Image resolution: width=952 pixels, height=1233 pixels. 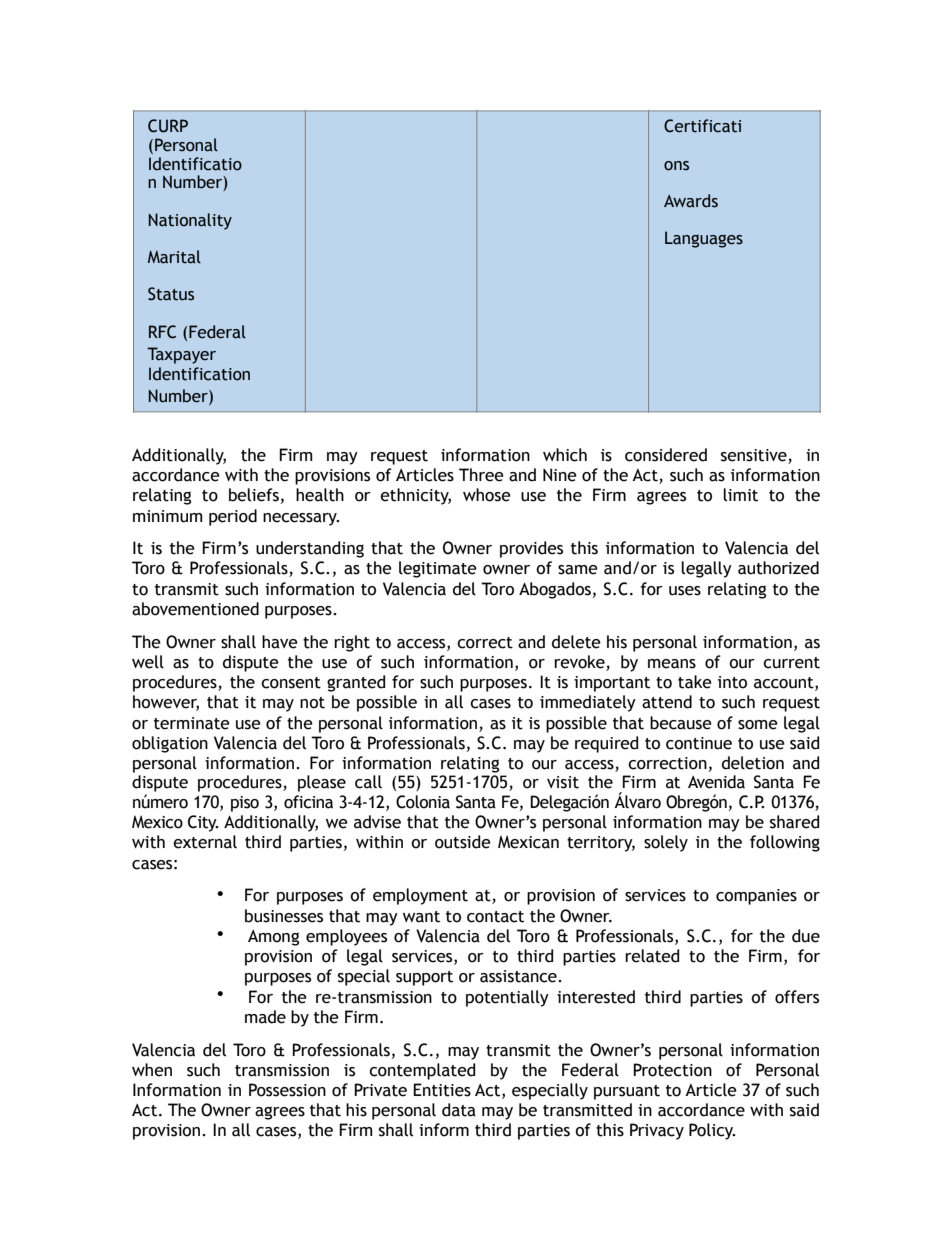 I want to click on Awards, so click(x=691, y=201).
